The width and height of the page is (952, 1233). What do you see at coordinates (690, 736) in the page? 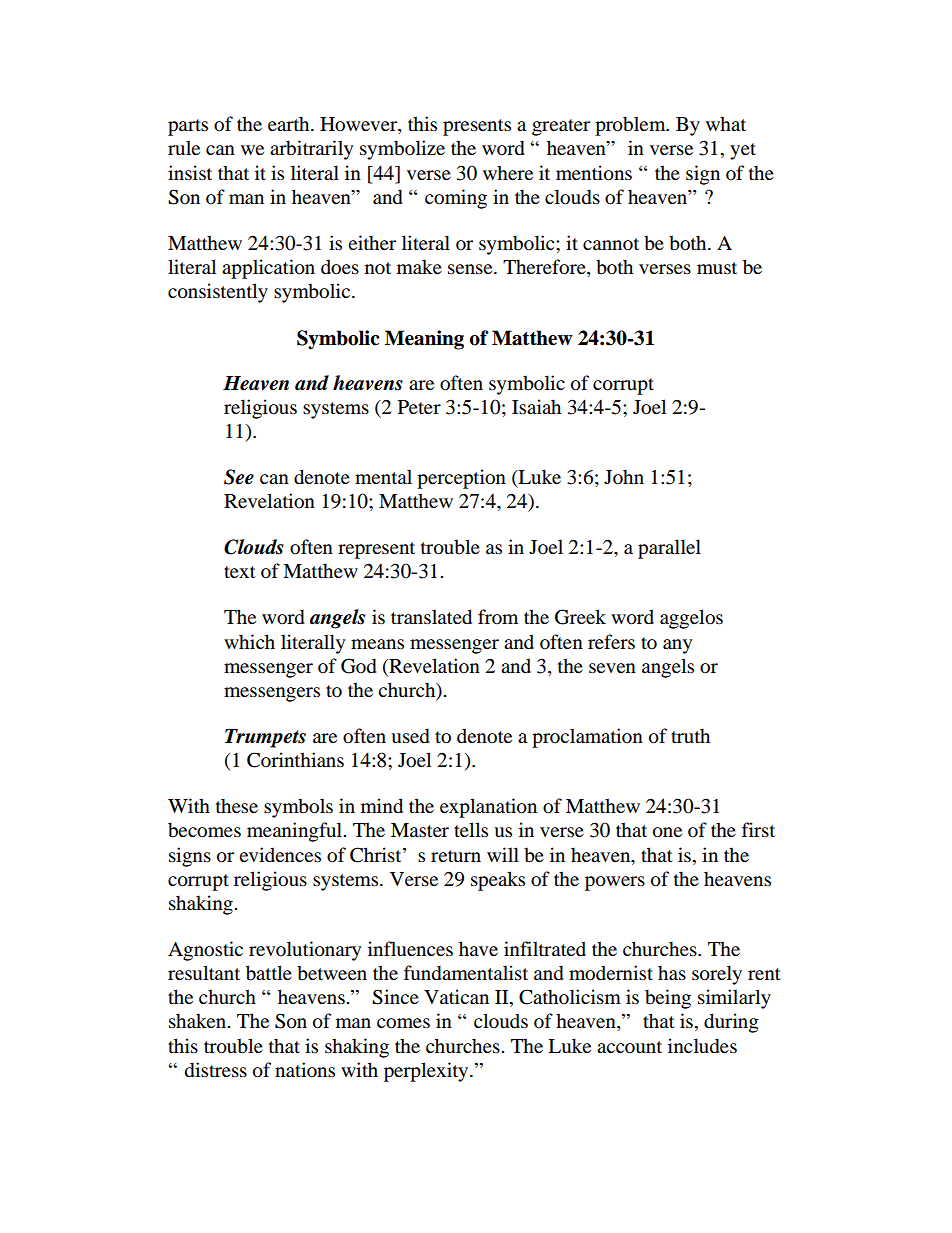
I see `truth` at bounding box center [690, 736].
